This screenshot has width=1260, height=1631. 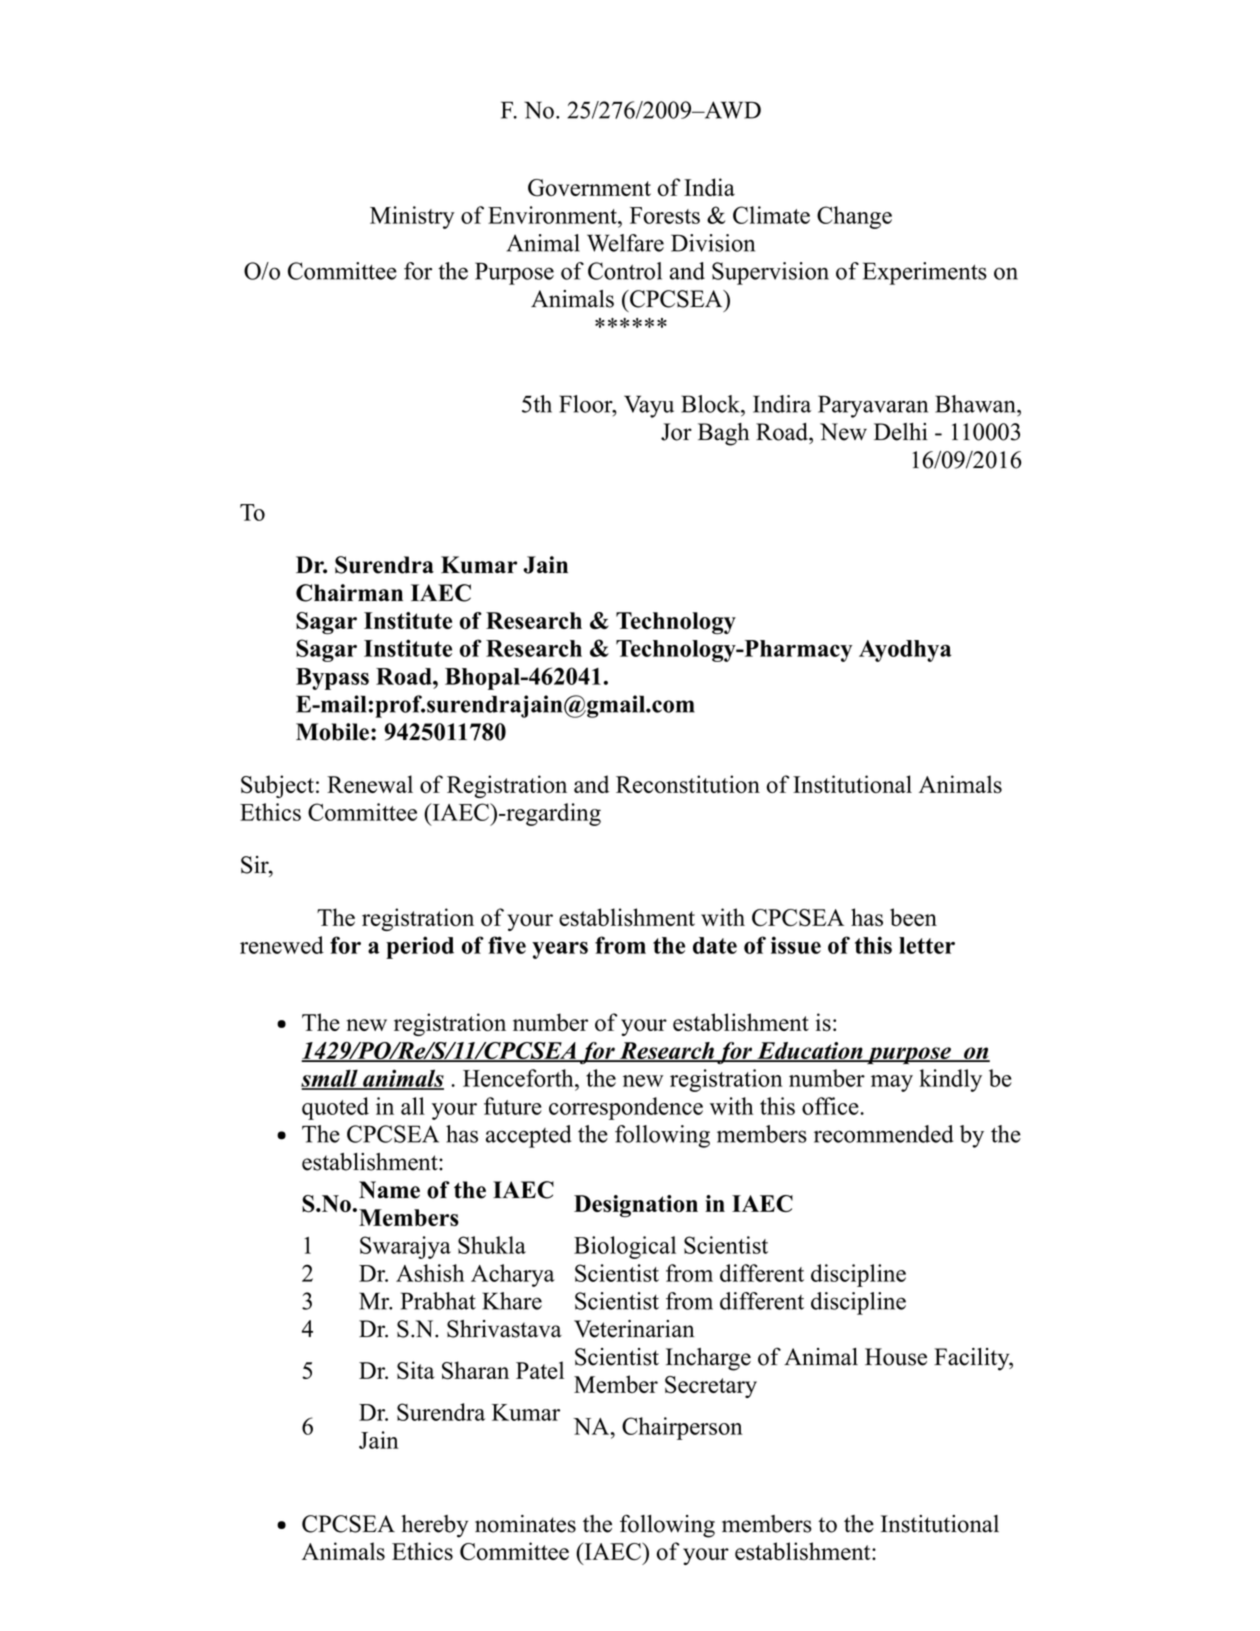 I want to click on years, so click(x=560, y=950).
